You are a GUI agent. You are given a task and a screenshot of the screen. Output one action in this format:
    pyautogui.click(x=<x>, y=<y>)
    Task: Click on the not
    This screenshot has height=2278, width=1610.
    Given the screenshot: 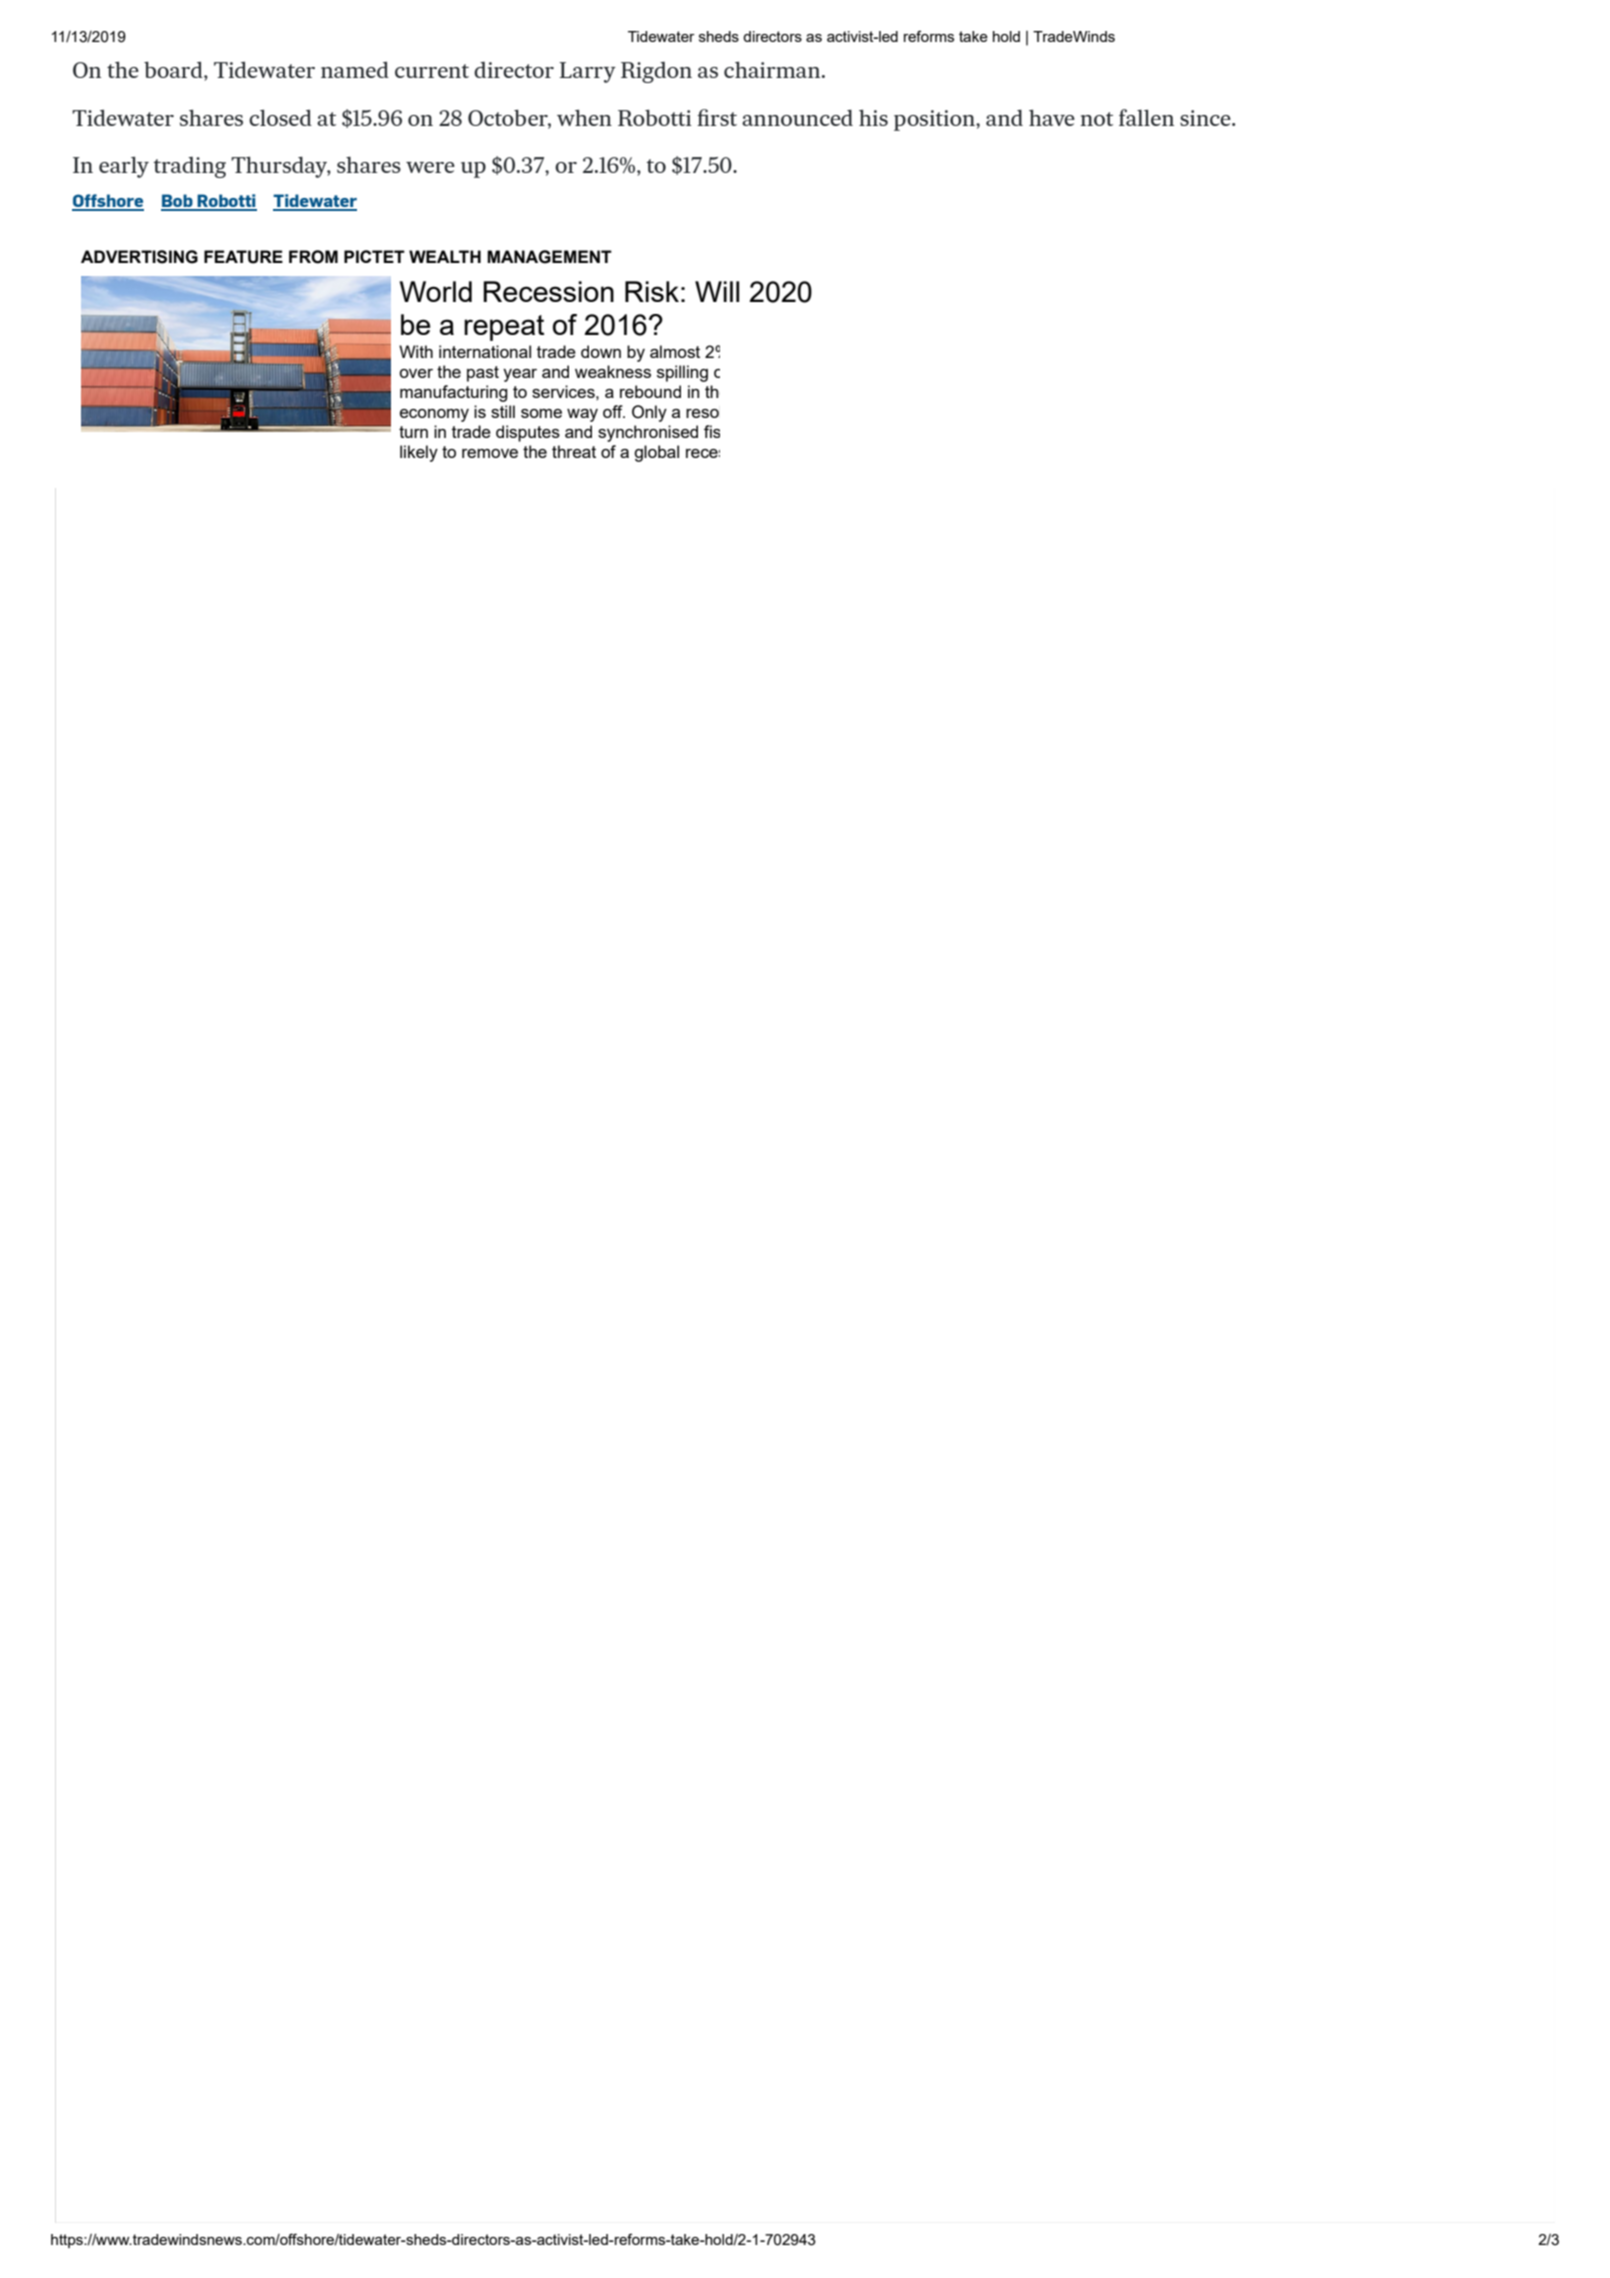 What is the action you would take?
    pyautogui.click(x=1096, y=119)
